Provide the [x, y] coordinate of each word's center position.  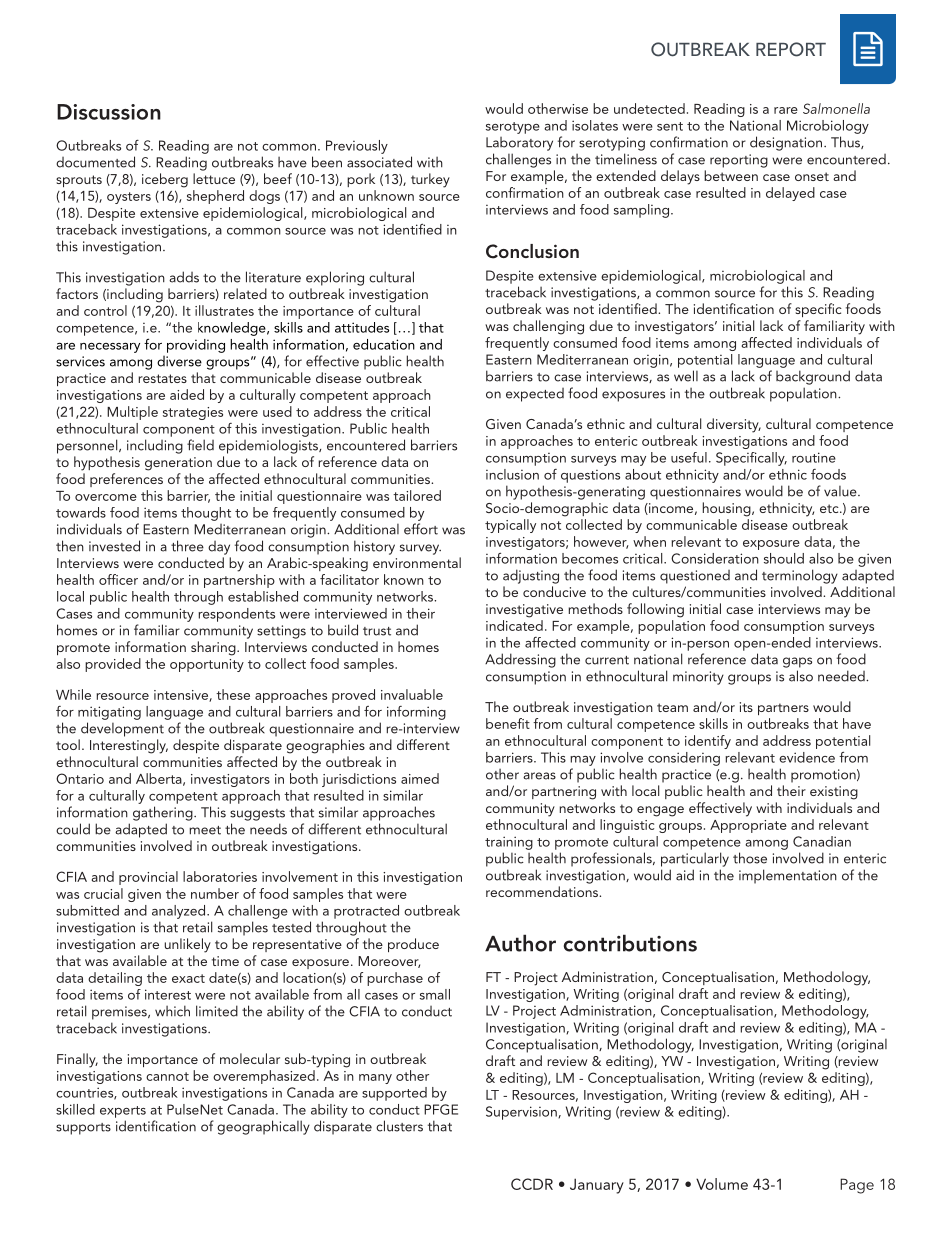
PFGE [441, 1109]
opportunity [207, 665]
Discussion [109, 112]
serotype [513, 128]
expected [535, 395]
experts [123, 1112]
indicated [514, 625]
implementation [788, 876]
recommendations [543, 891]
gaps [797, 662]
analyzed [180, 912]
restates [162, 378]
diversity [734, 425]
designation [787, 143]
